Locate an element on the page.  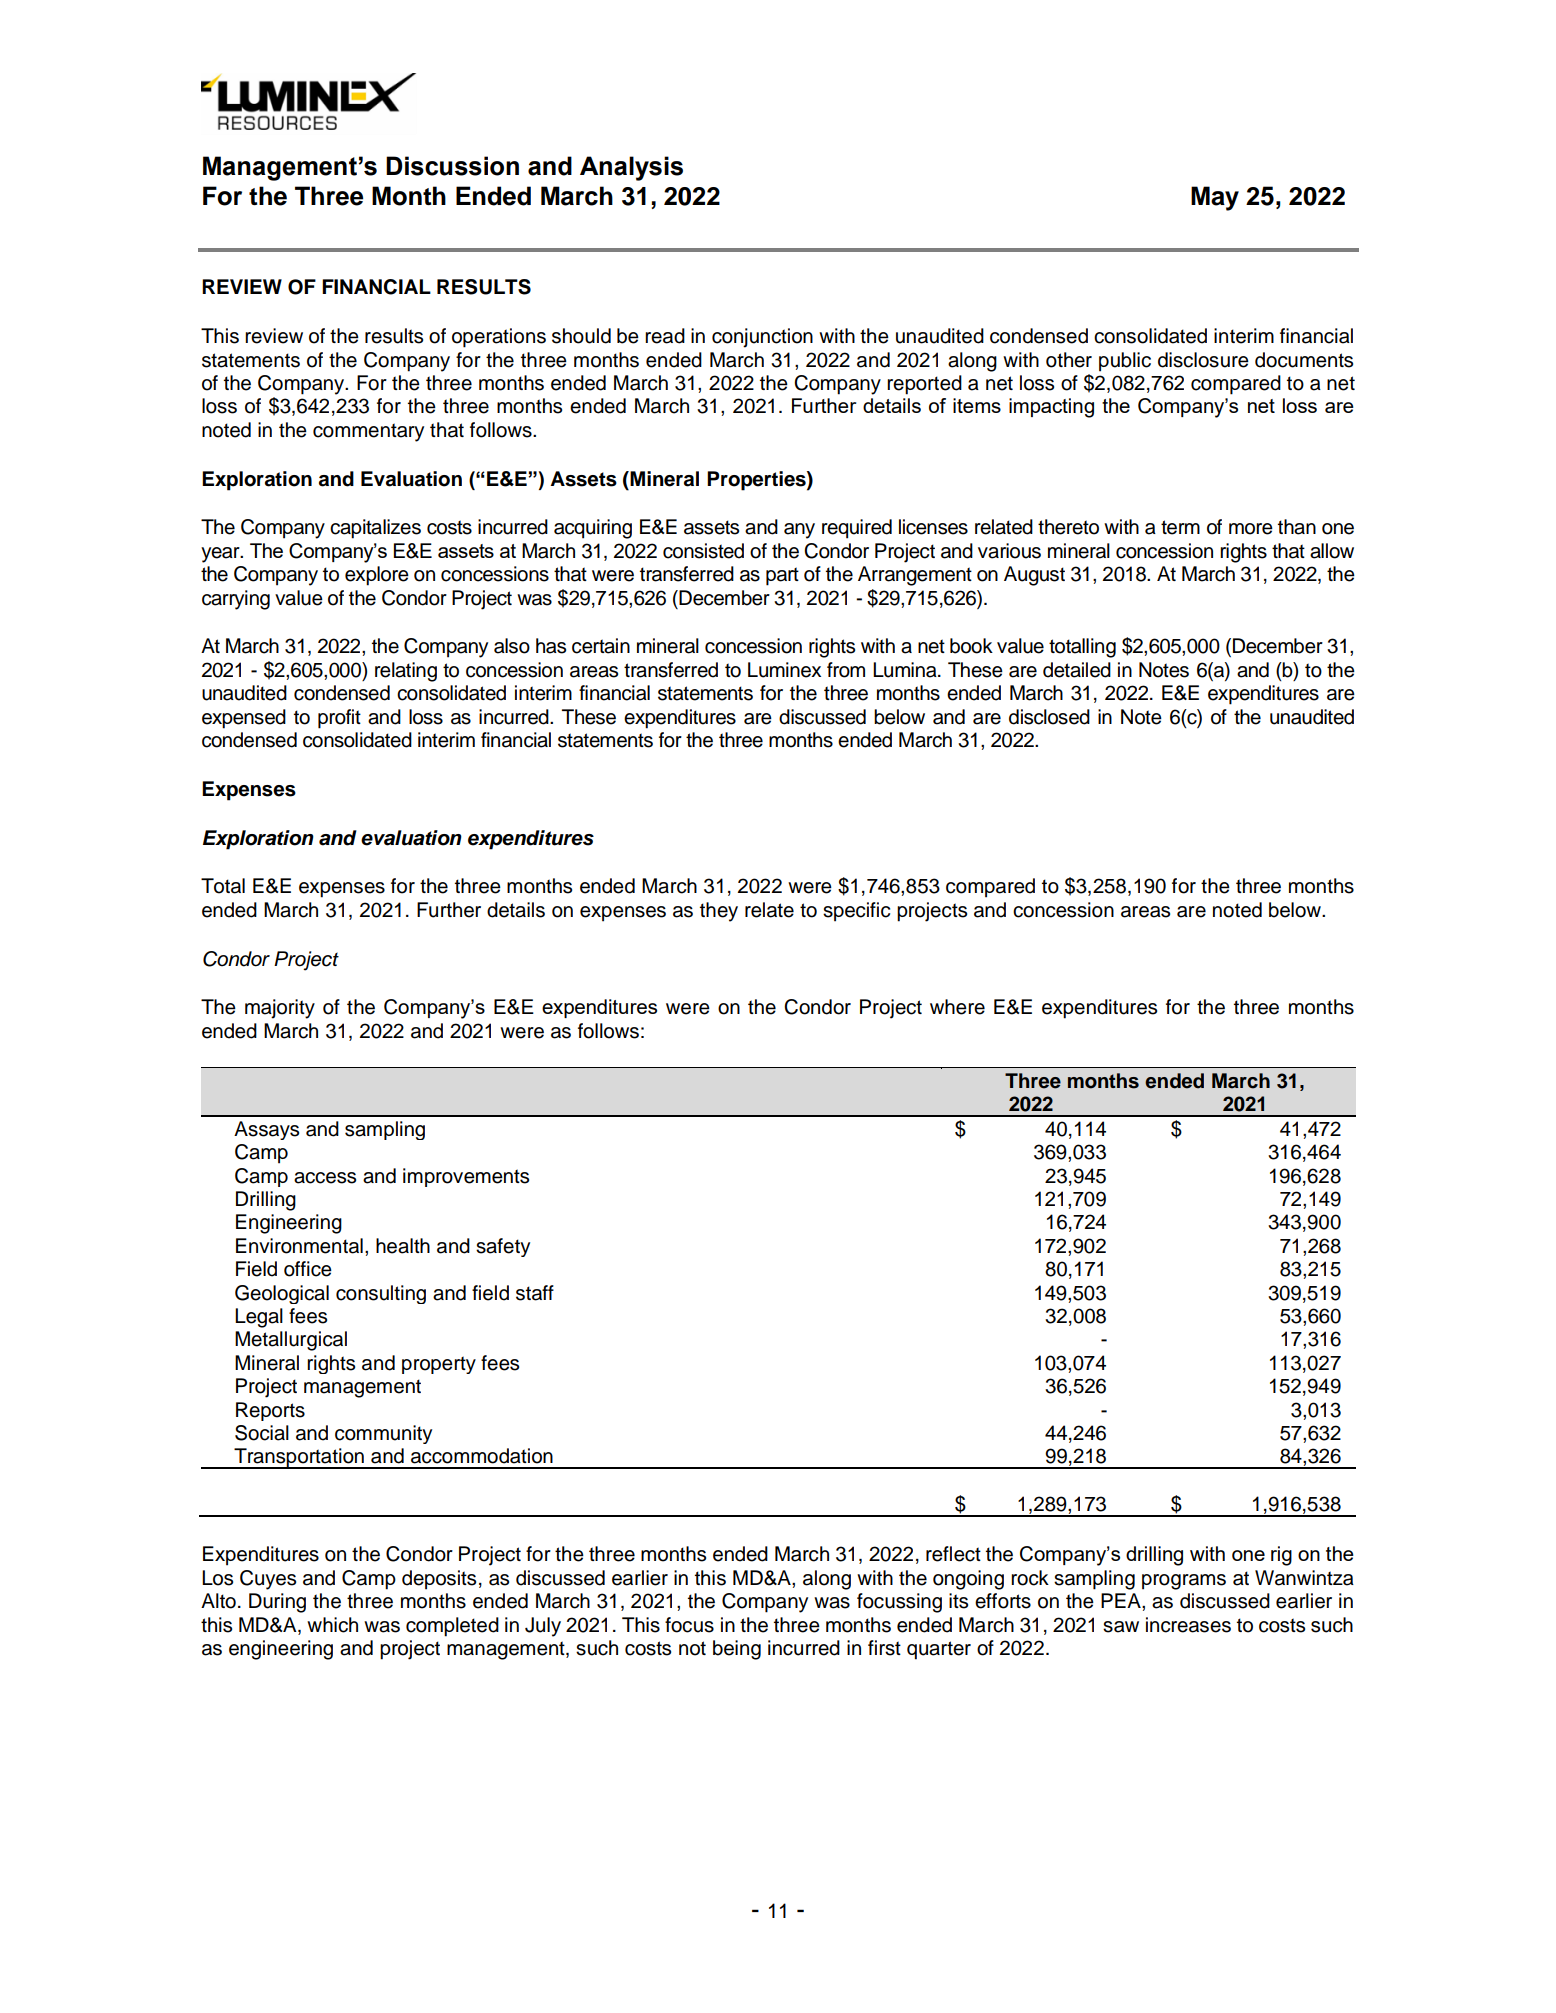
specific is located at coordinates (856, 912).
